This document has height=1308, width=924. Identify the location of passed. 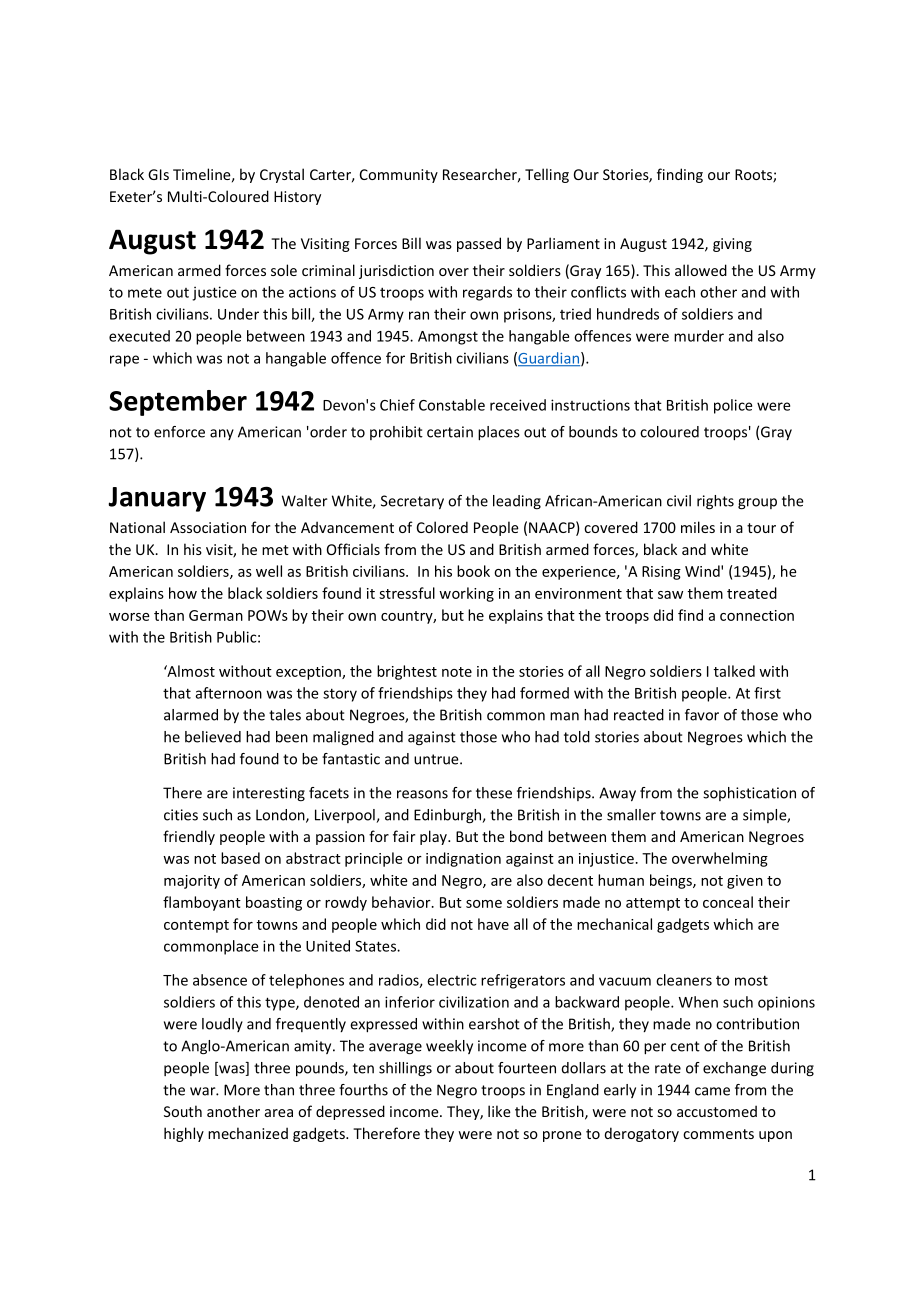
(479, 244).
